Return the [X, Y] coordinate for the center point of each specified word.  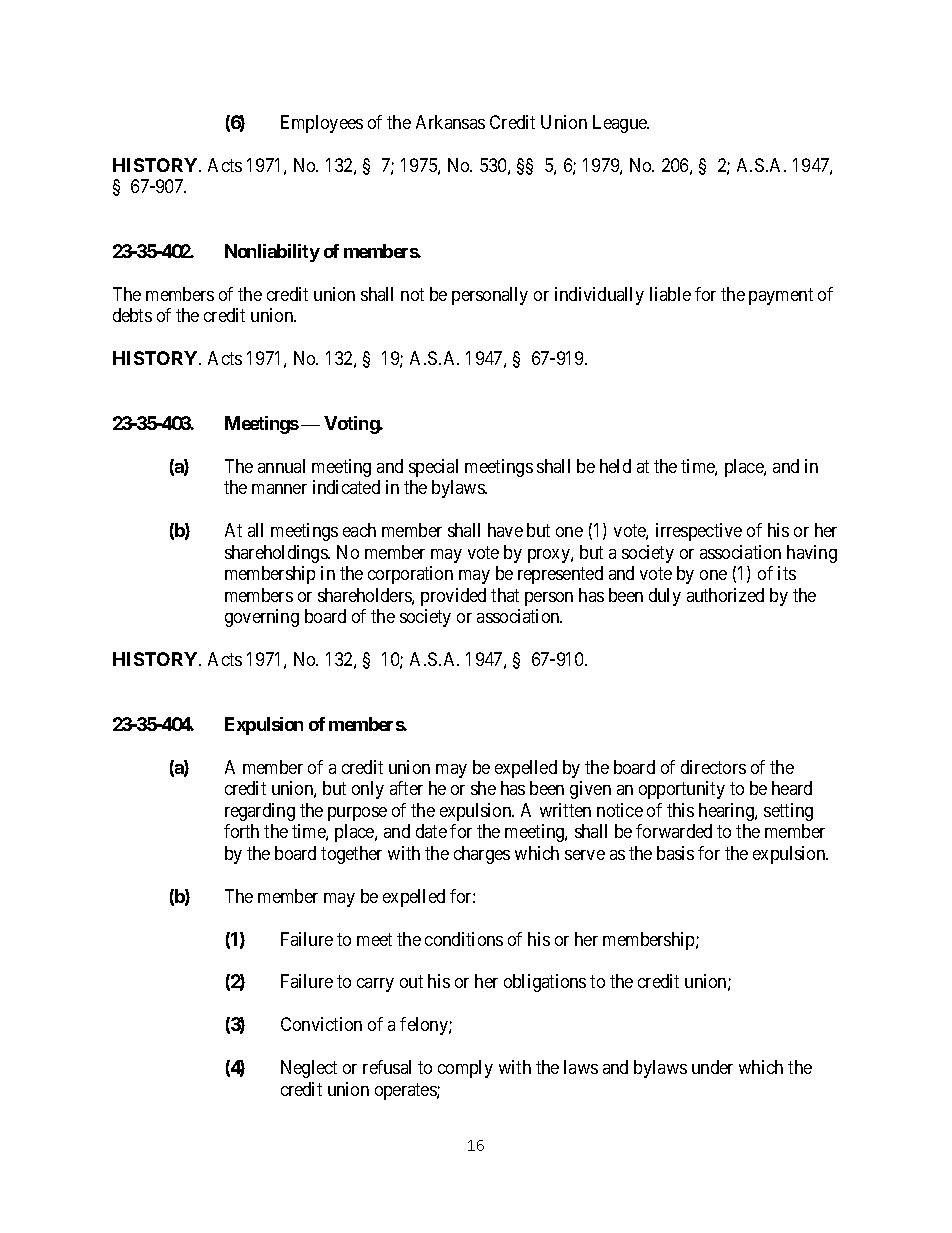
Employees [322, 124]
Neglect [309, 1069]
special [433, 468]
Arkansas [450, 122]
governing [262, 618]
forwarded [674, 831]
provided [453, 597]
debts [132, 315]
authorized [725, 595]
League [621, 124]
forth [241, 831]
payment [781, 296]
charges [482, 855]
